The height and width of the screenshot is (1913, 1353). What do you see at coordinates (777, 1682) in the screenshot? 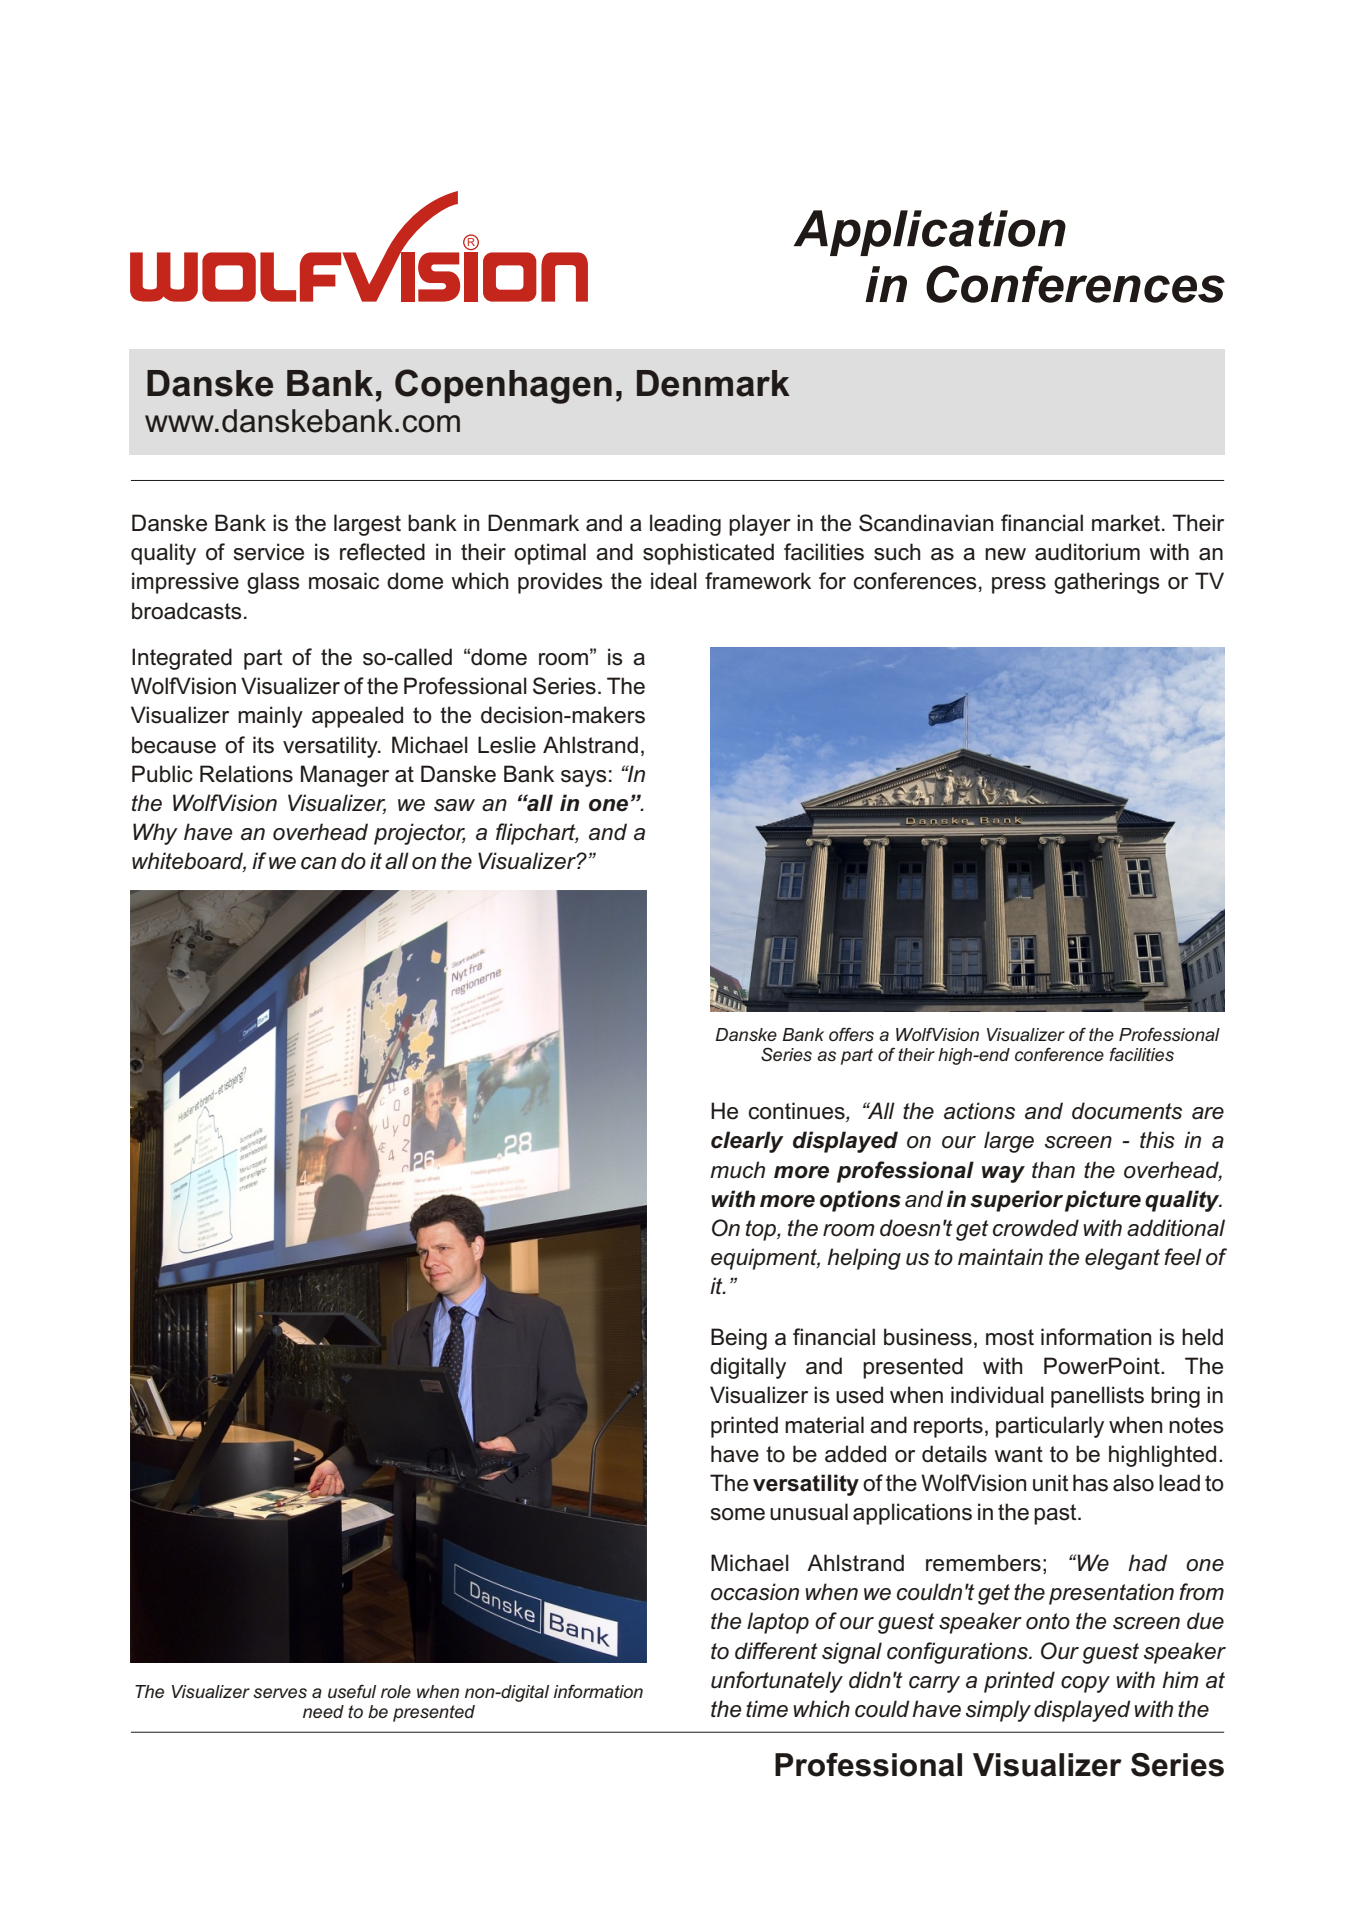
I see `unfortunately` at bounding box center [777, 1682].
